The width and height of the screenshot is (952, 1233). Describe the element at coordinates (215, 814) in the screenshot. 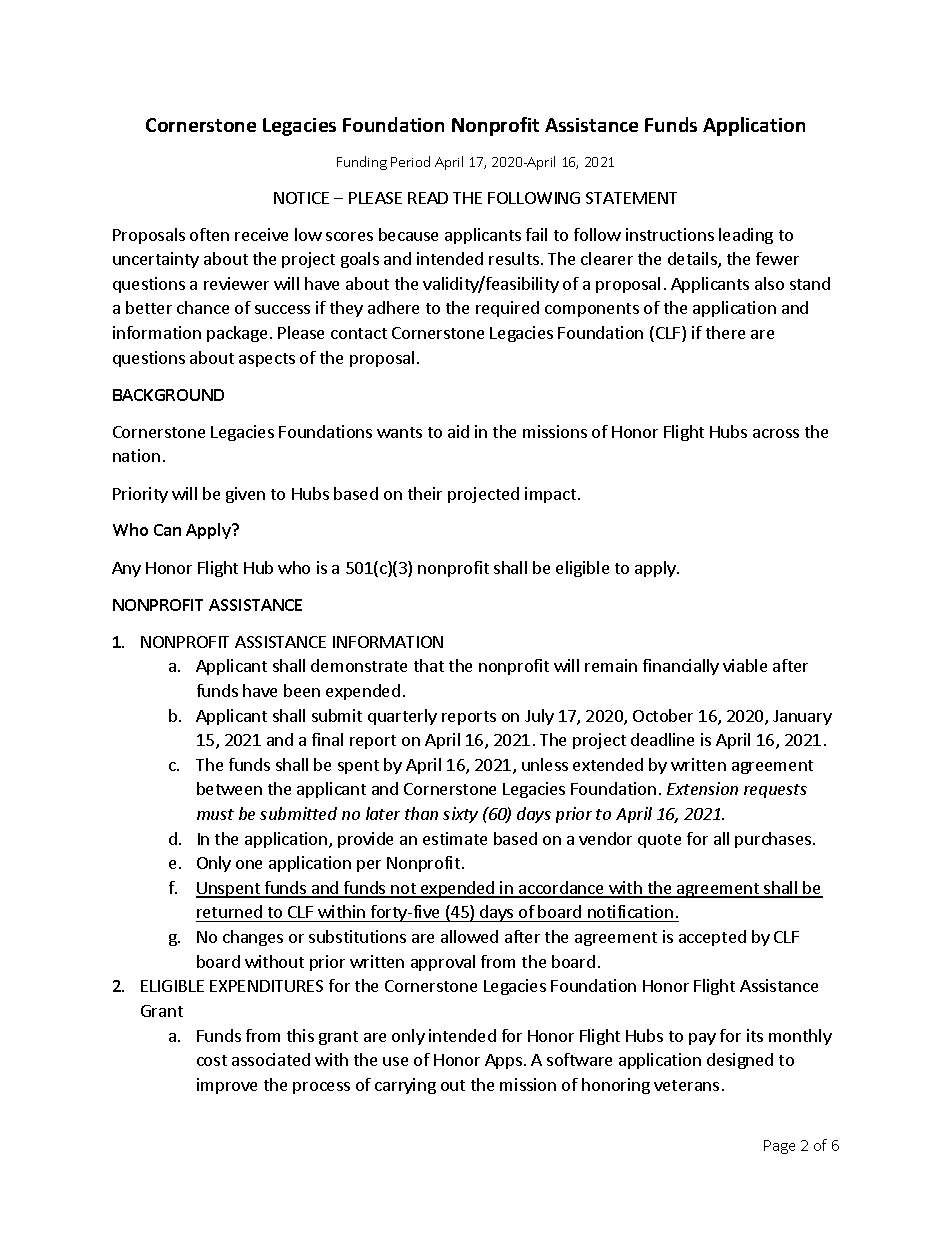

I see `must` at that location.
